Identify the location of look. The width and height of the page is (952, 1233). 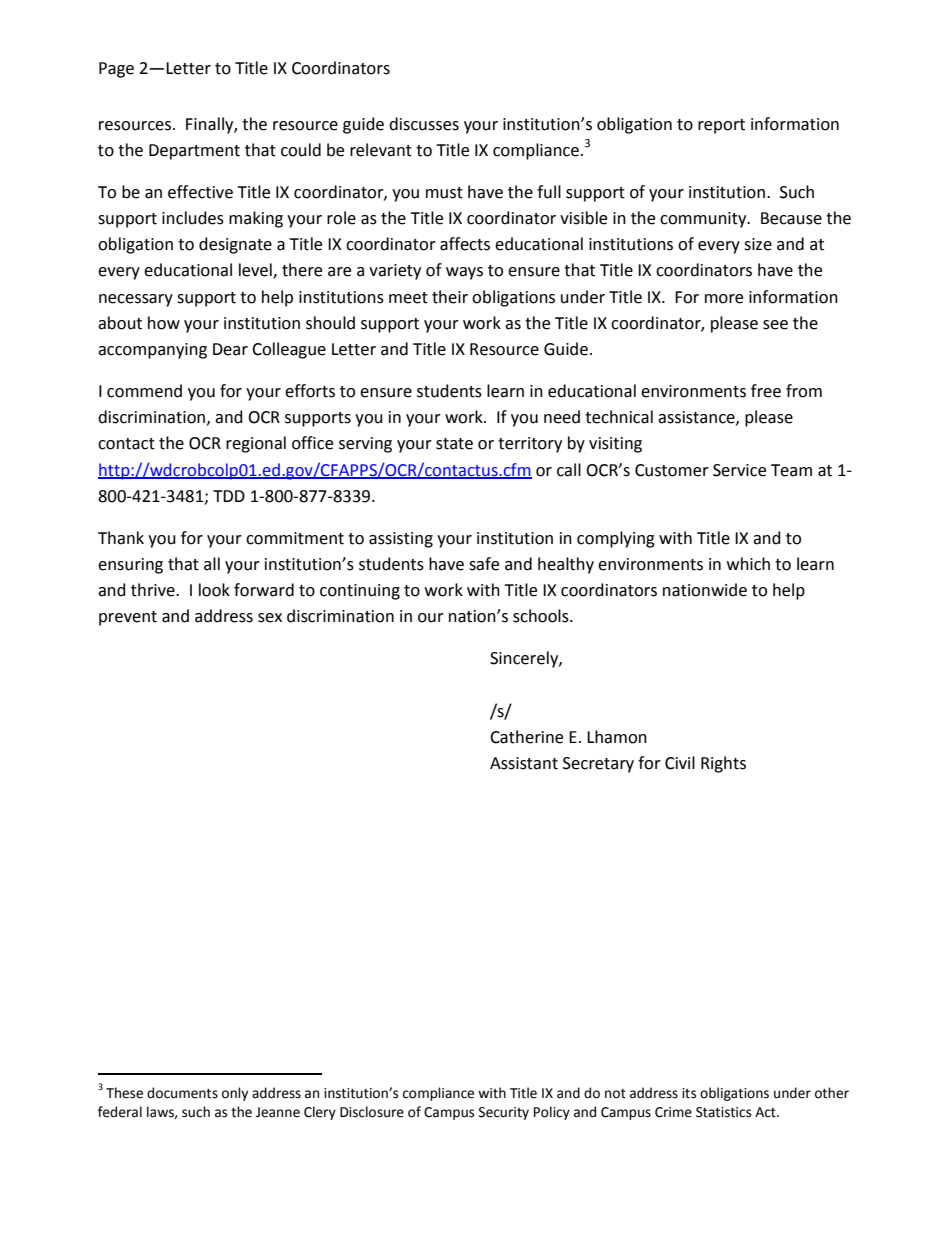
(214, 590).
